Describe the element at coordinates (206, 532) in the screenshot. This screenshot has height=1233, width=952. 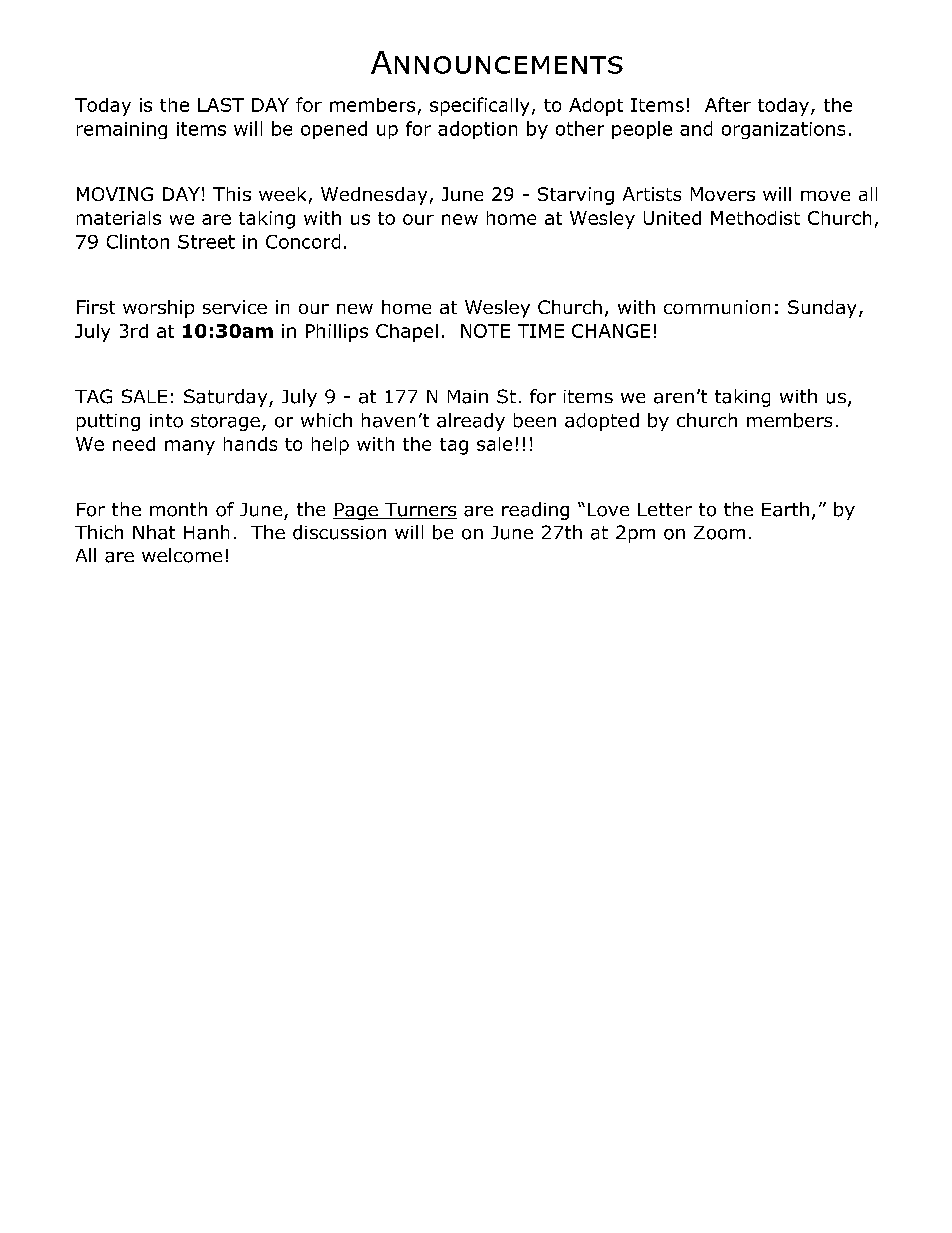
I see `Hanh` at that location.
